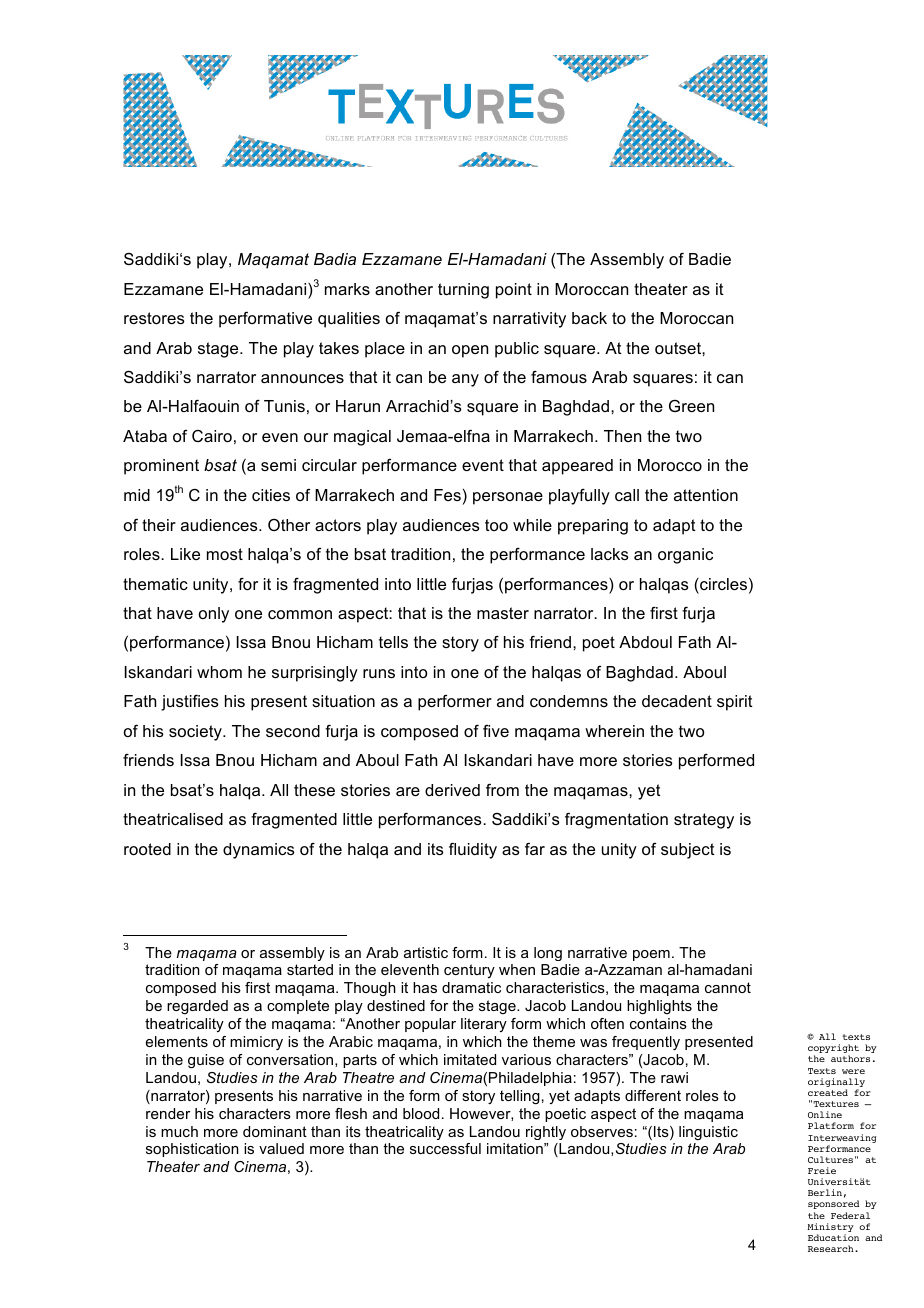 The image size is (924, 1308). What do you see at coordinates (502, 790) in the image?
I see `from` at bounding box center [502, 790].
